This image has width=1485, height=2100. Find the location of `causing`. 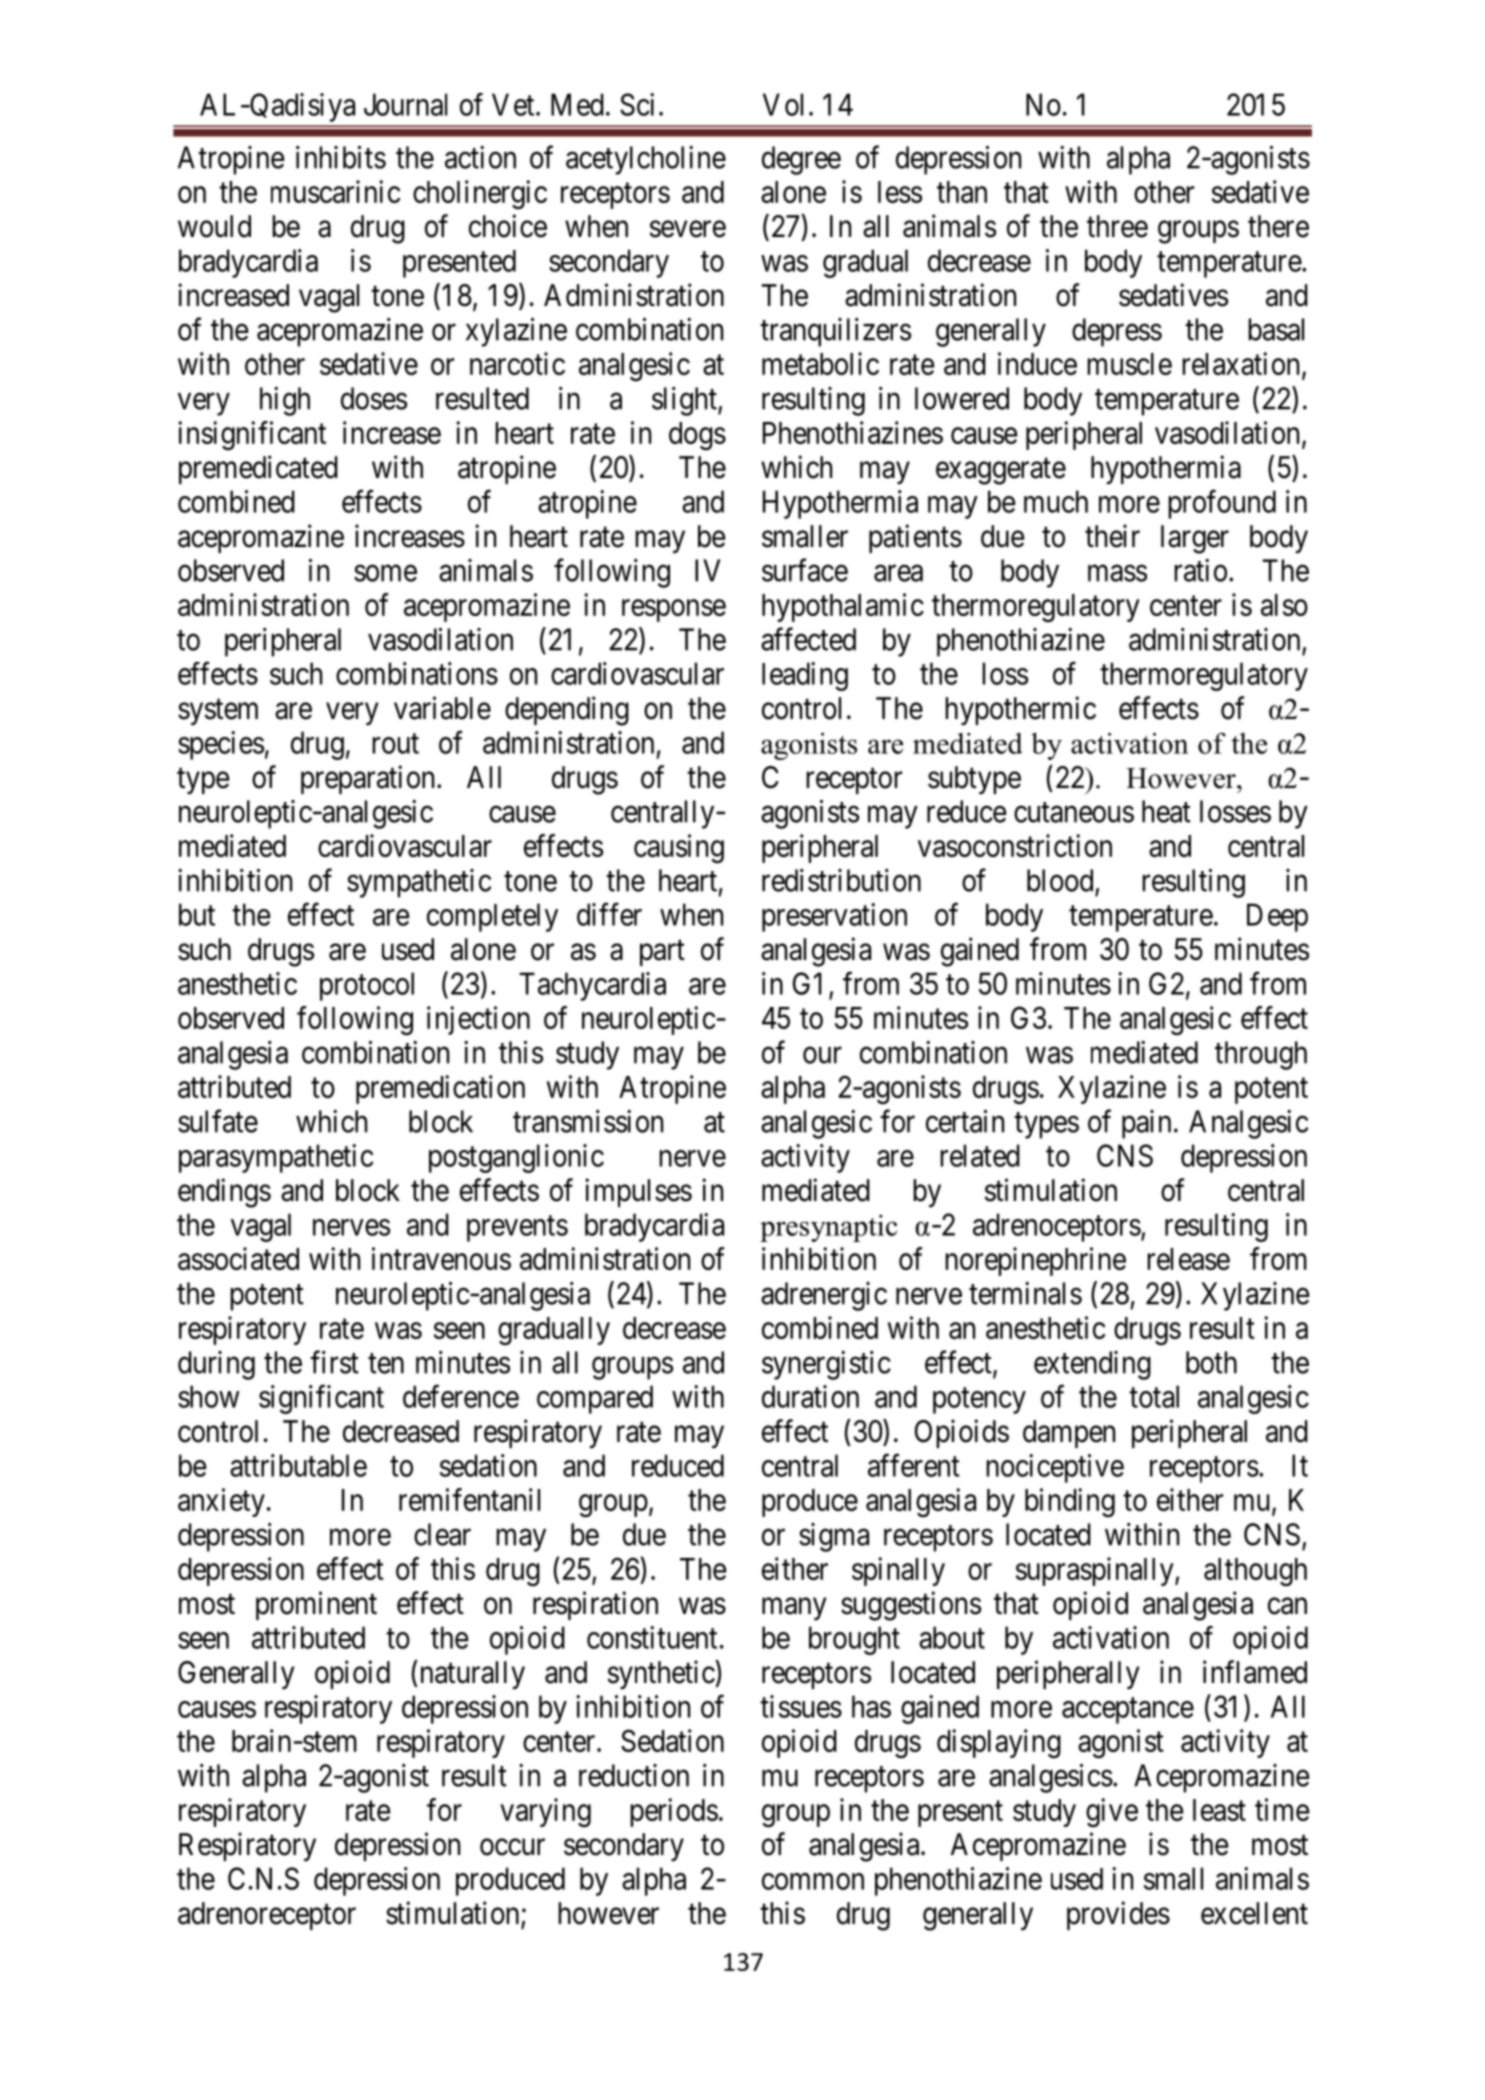

causing is located at coordinates (679, 848).
